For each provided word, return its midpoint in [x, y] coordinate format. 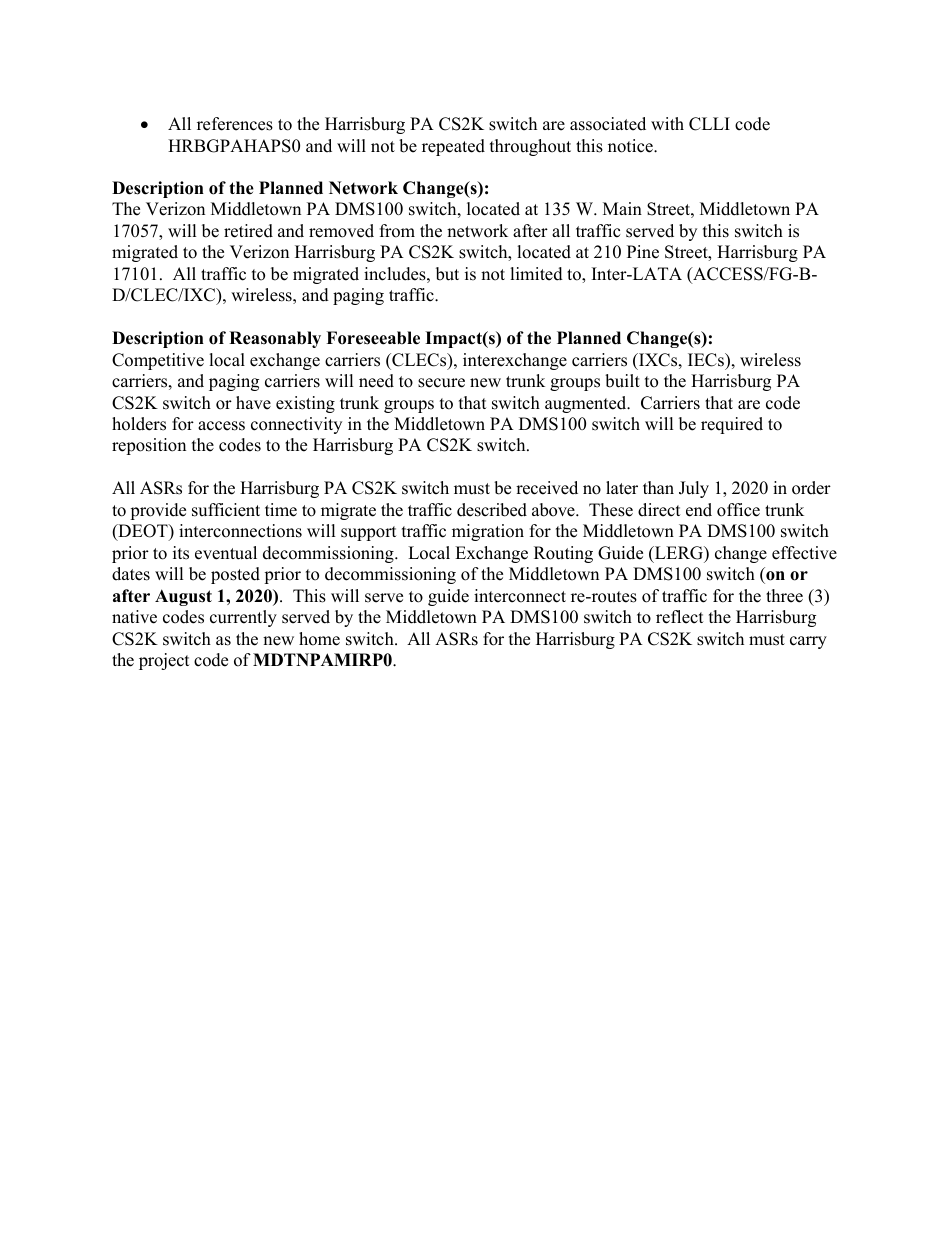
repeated [453, 147]
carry [808, 642]
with [667, 123]
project [164, 661]
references [235, 124]
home [319, 639]
